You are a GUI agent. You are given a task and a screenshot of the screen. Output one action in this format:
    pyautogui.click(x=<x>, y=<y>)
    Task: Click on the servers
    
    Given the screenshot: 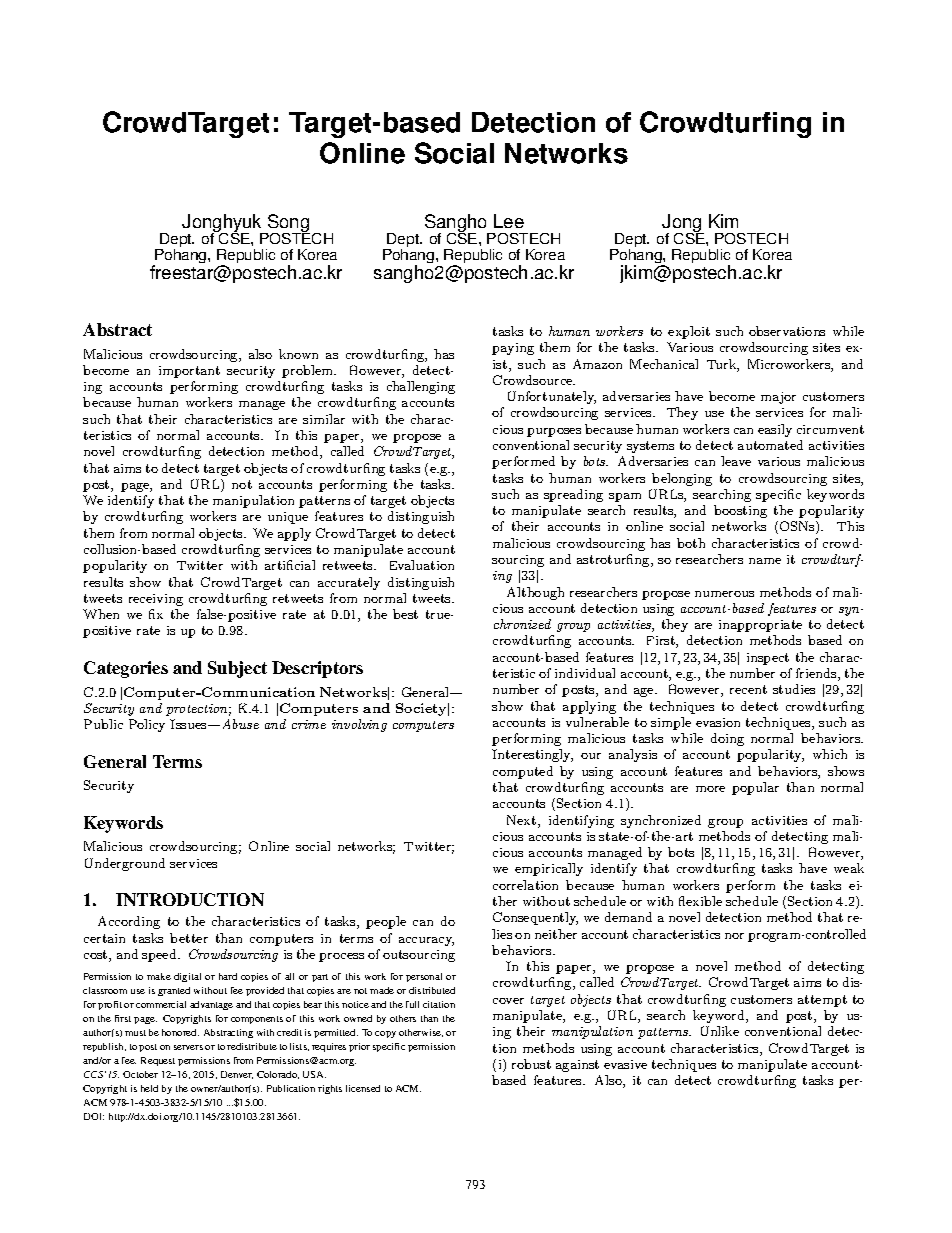 What is the action you would take?
    pyautogui.click(x=188, y=1047)
